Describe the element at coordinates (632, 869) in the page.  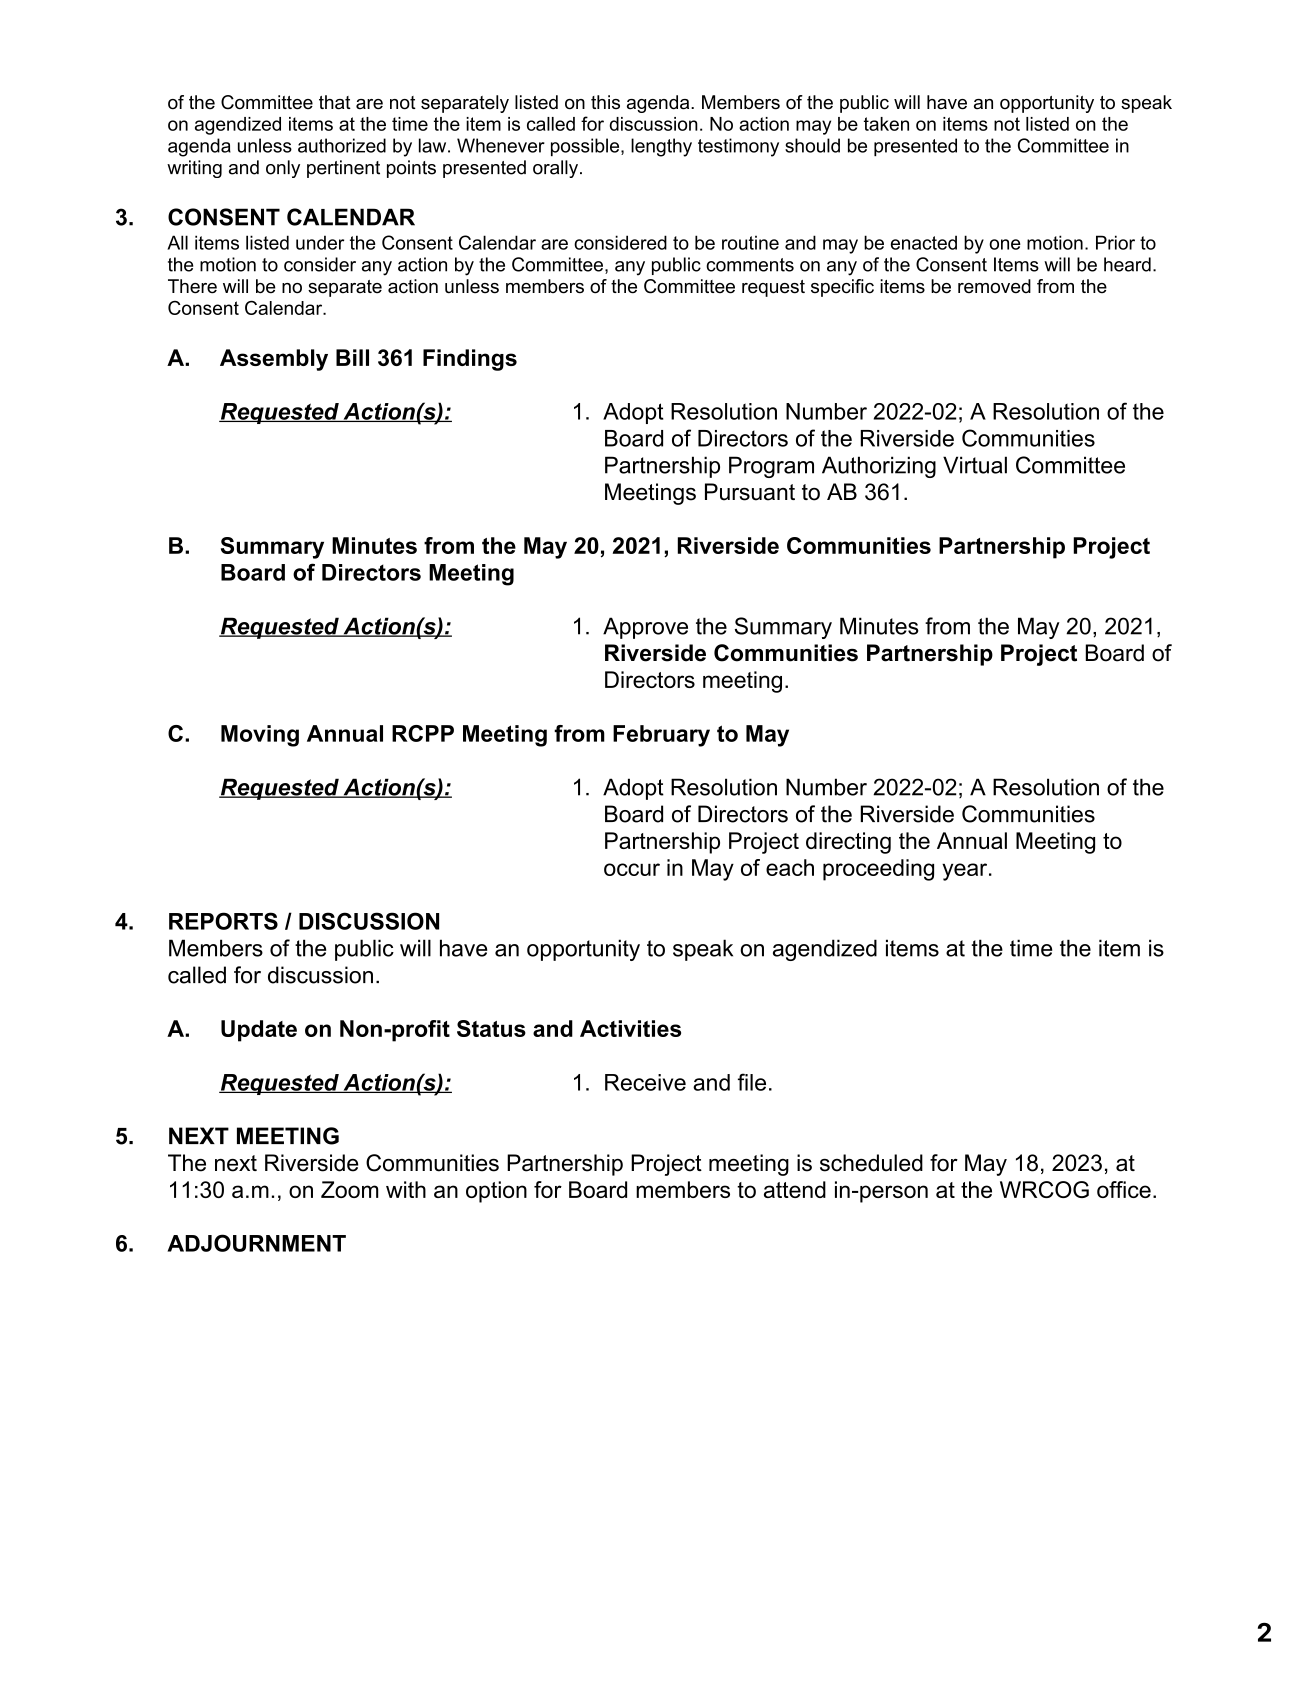
I see `occur` at that location.
